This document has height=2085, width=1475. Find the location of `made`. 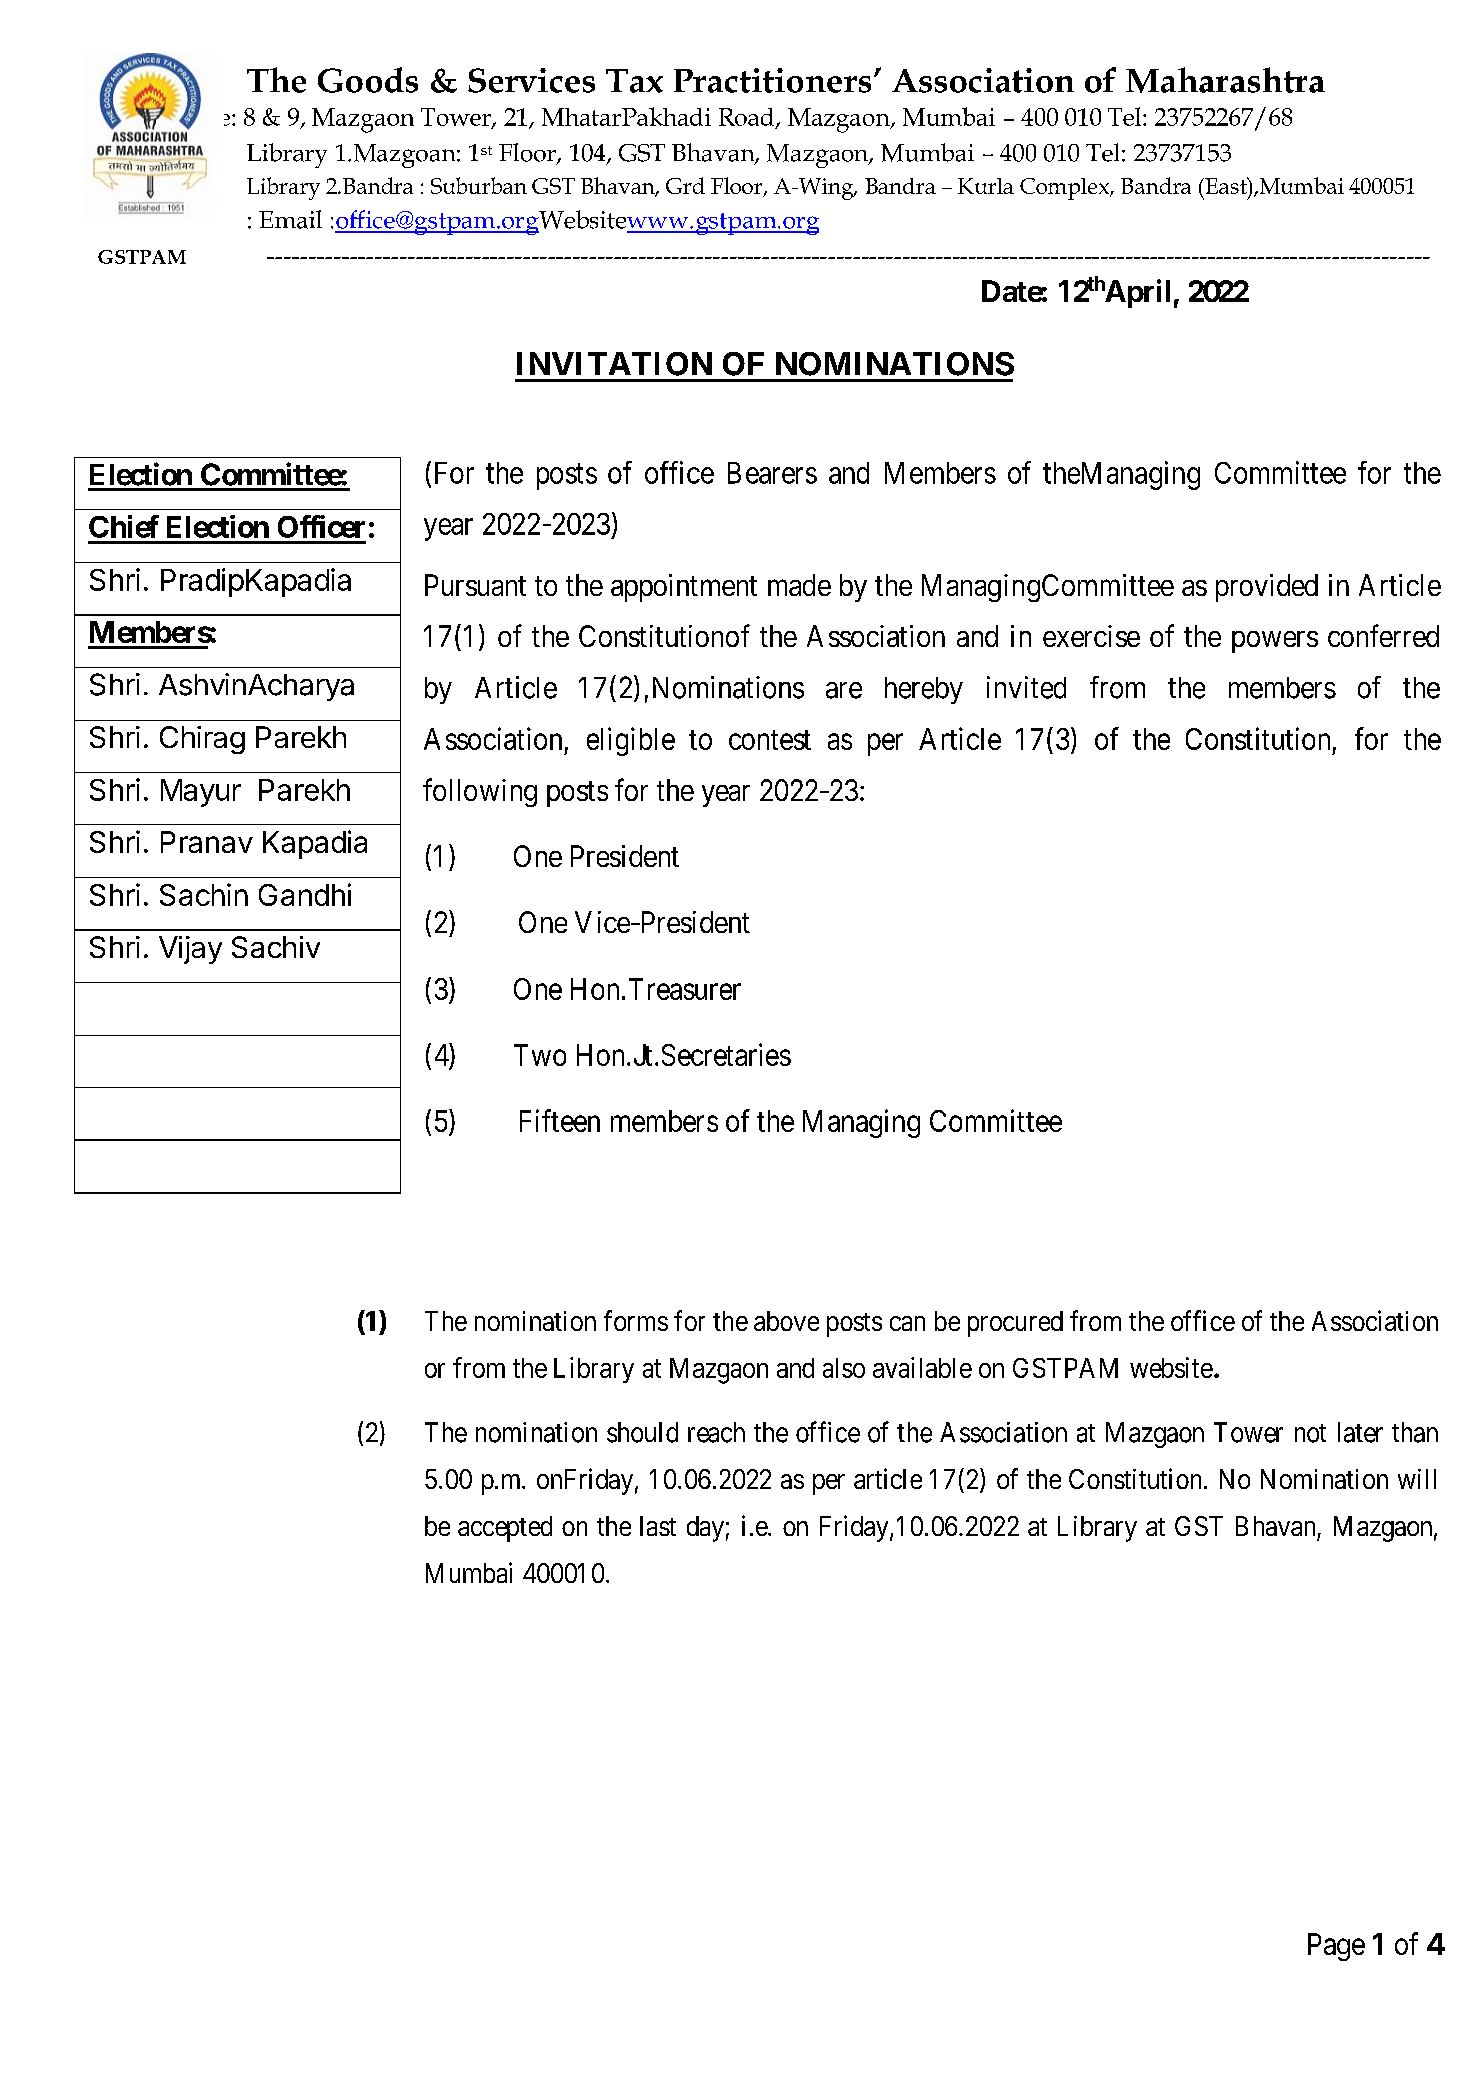

made is located at coordinates (799, 585).
